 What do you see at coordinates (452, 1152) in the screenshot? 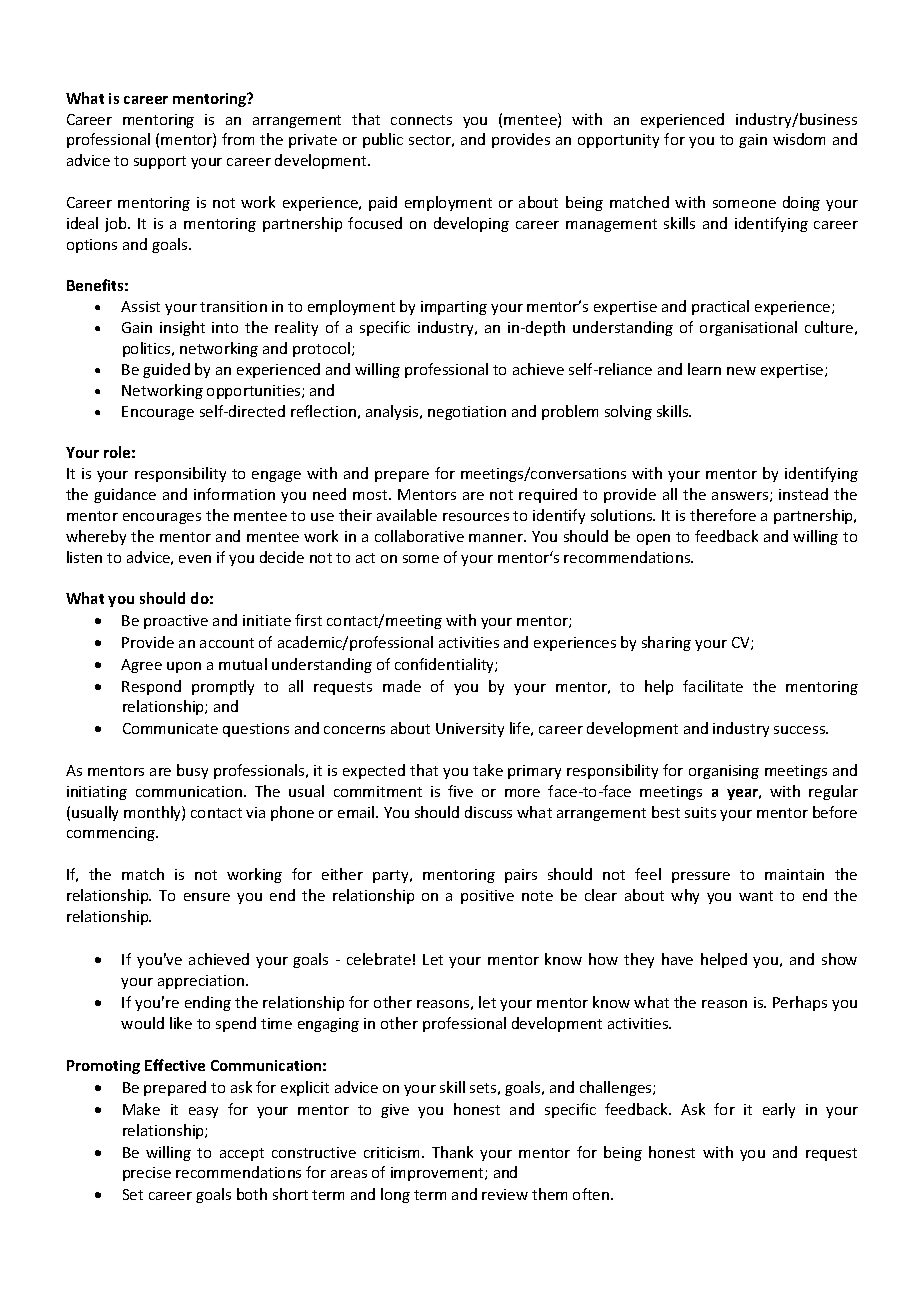
I see `Thank` at bounding box center [452, 1152].
